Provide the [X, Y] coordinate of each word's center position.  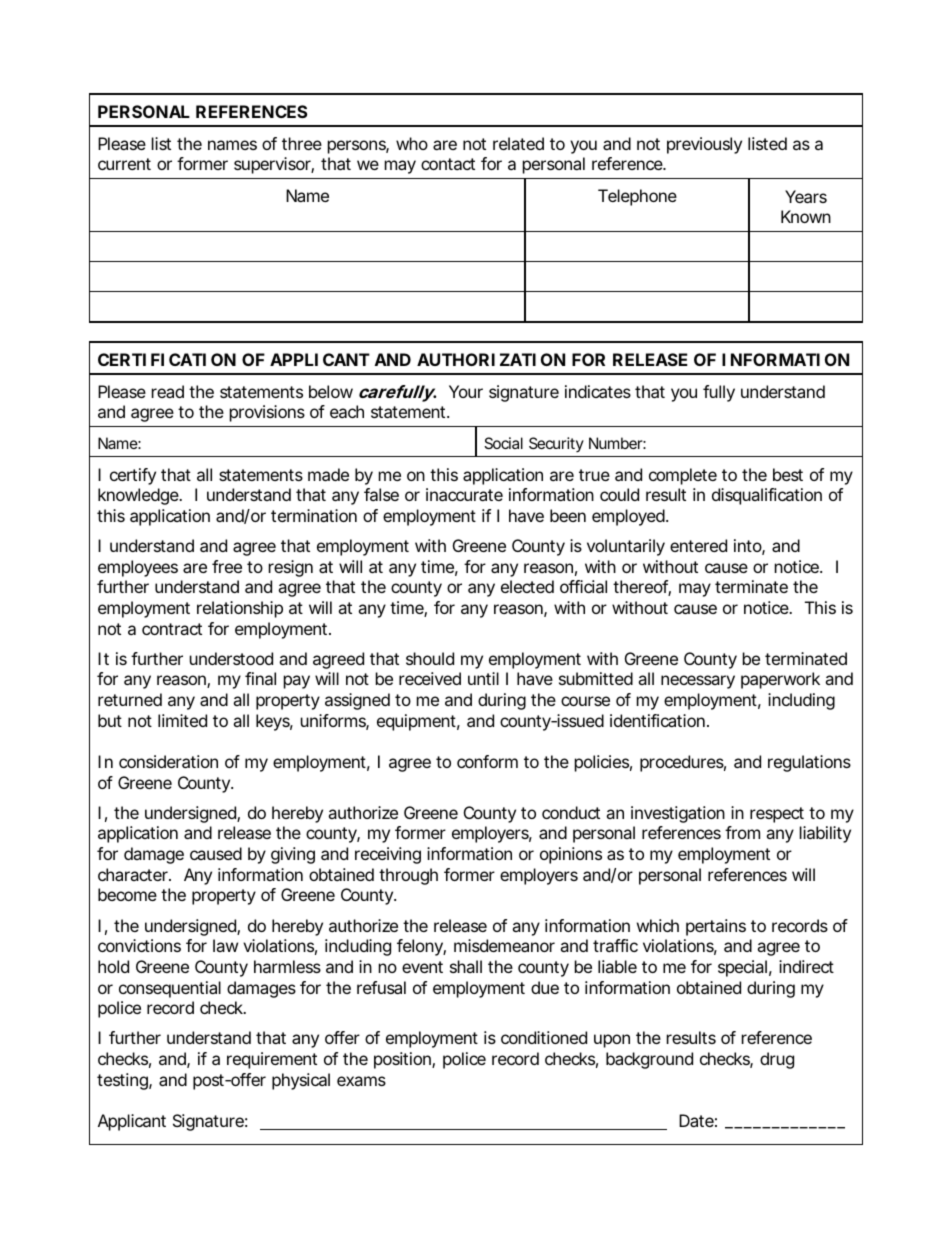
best [788, 474]
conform [487, 761]
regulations [809, 763]
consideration [168, 761]
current [124, 164]
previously [704, 145]
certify [133, 476]
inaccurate [464, 494]
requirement [272, 1060]
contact [448, 164]
